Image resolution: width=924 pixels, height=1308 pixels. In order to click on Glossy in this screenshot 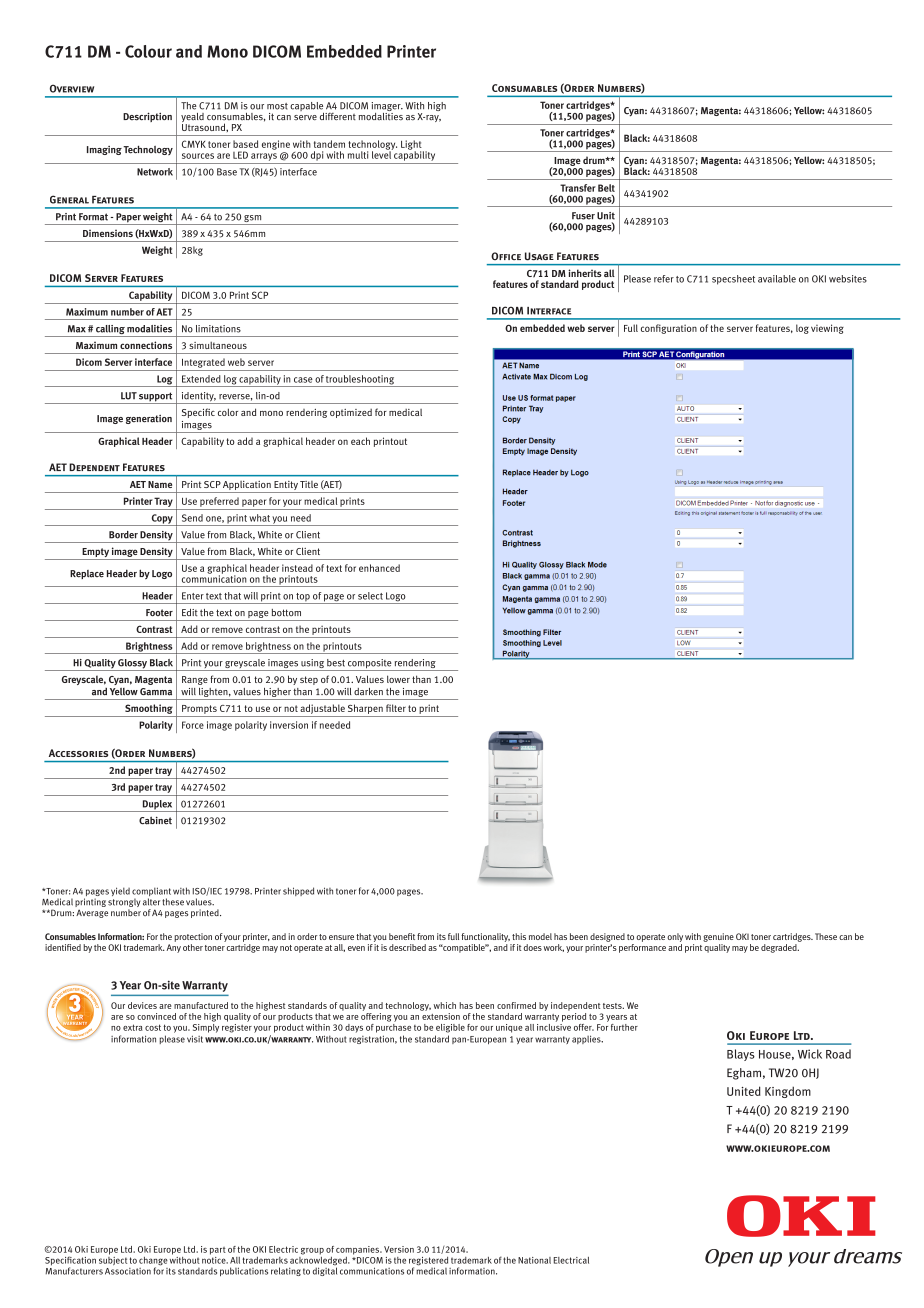, I will do `click(132, 665)`.
